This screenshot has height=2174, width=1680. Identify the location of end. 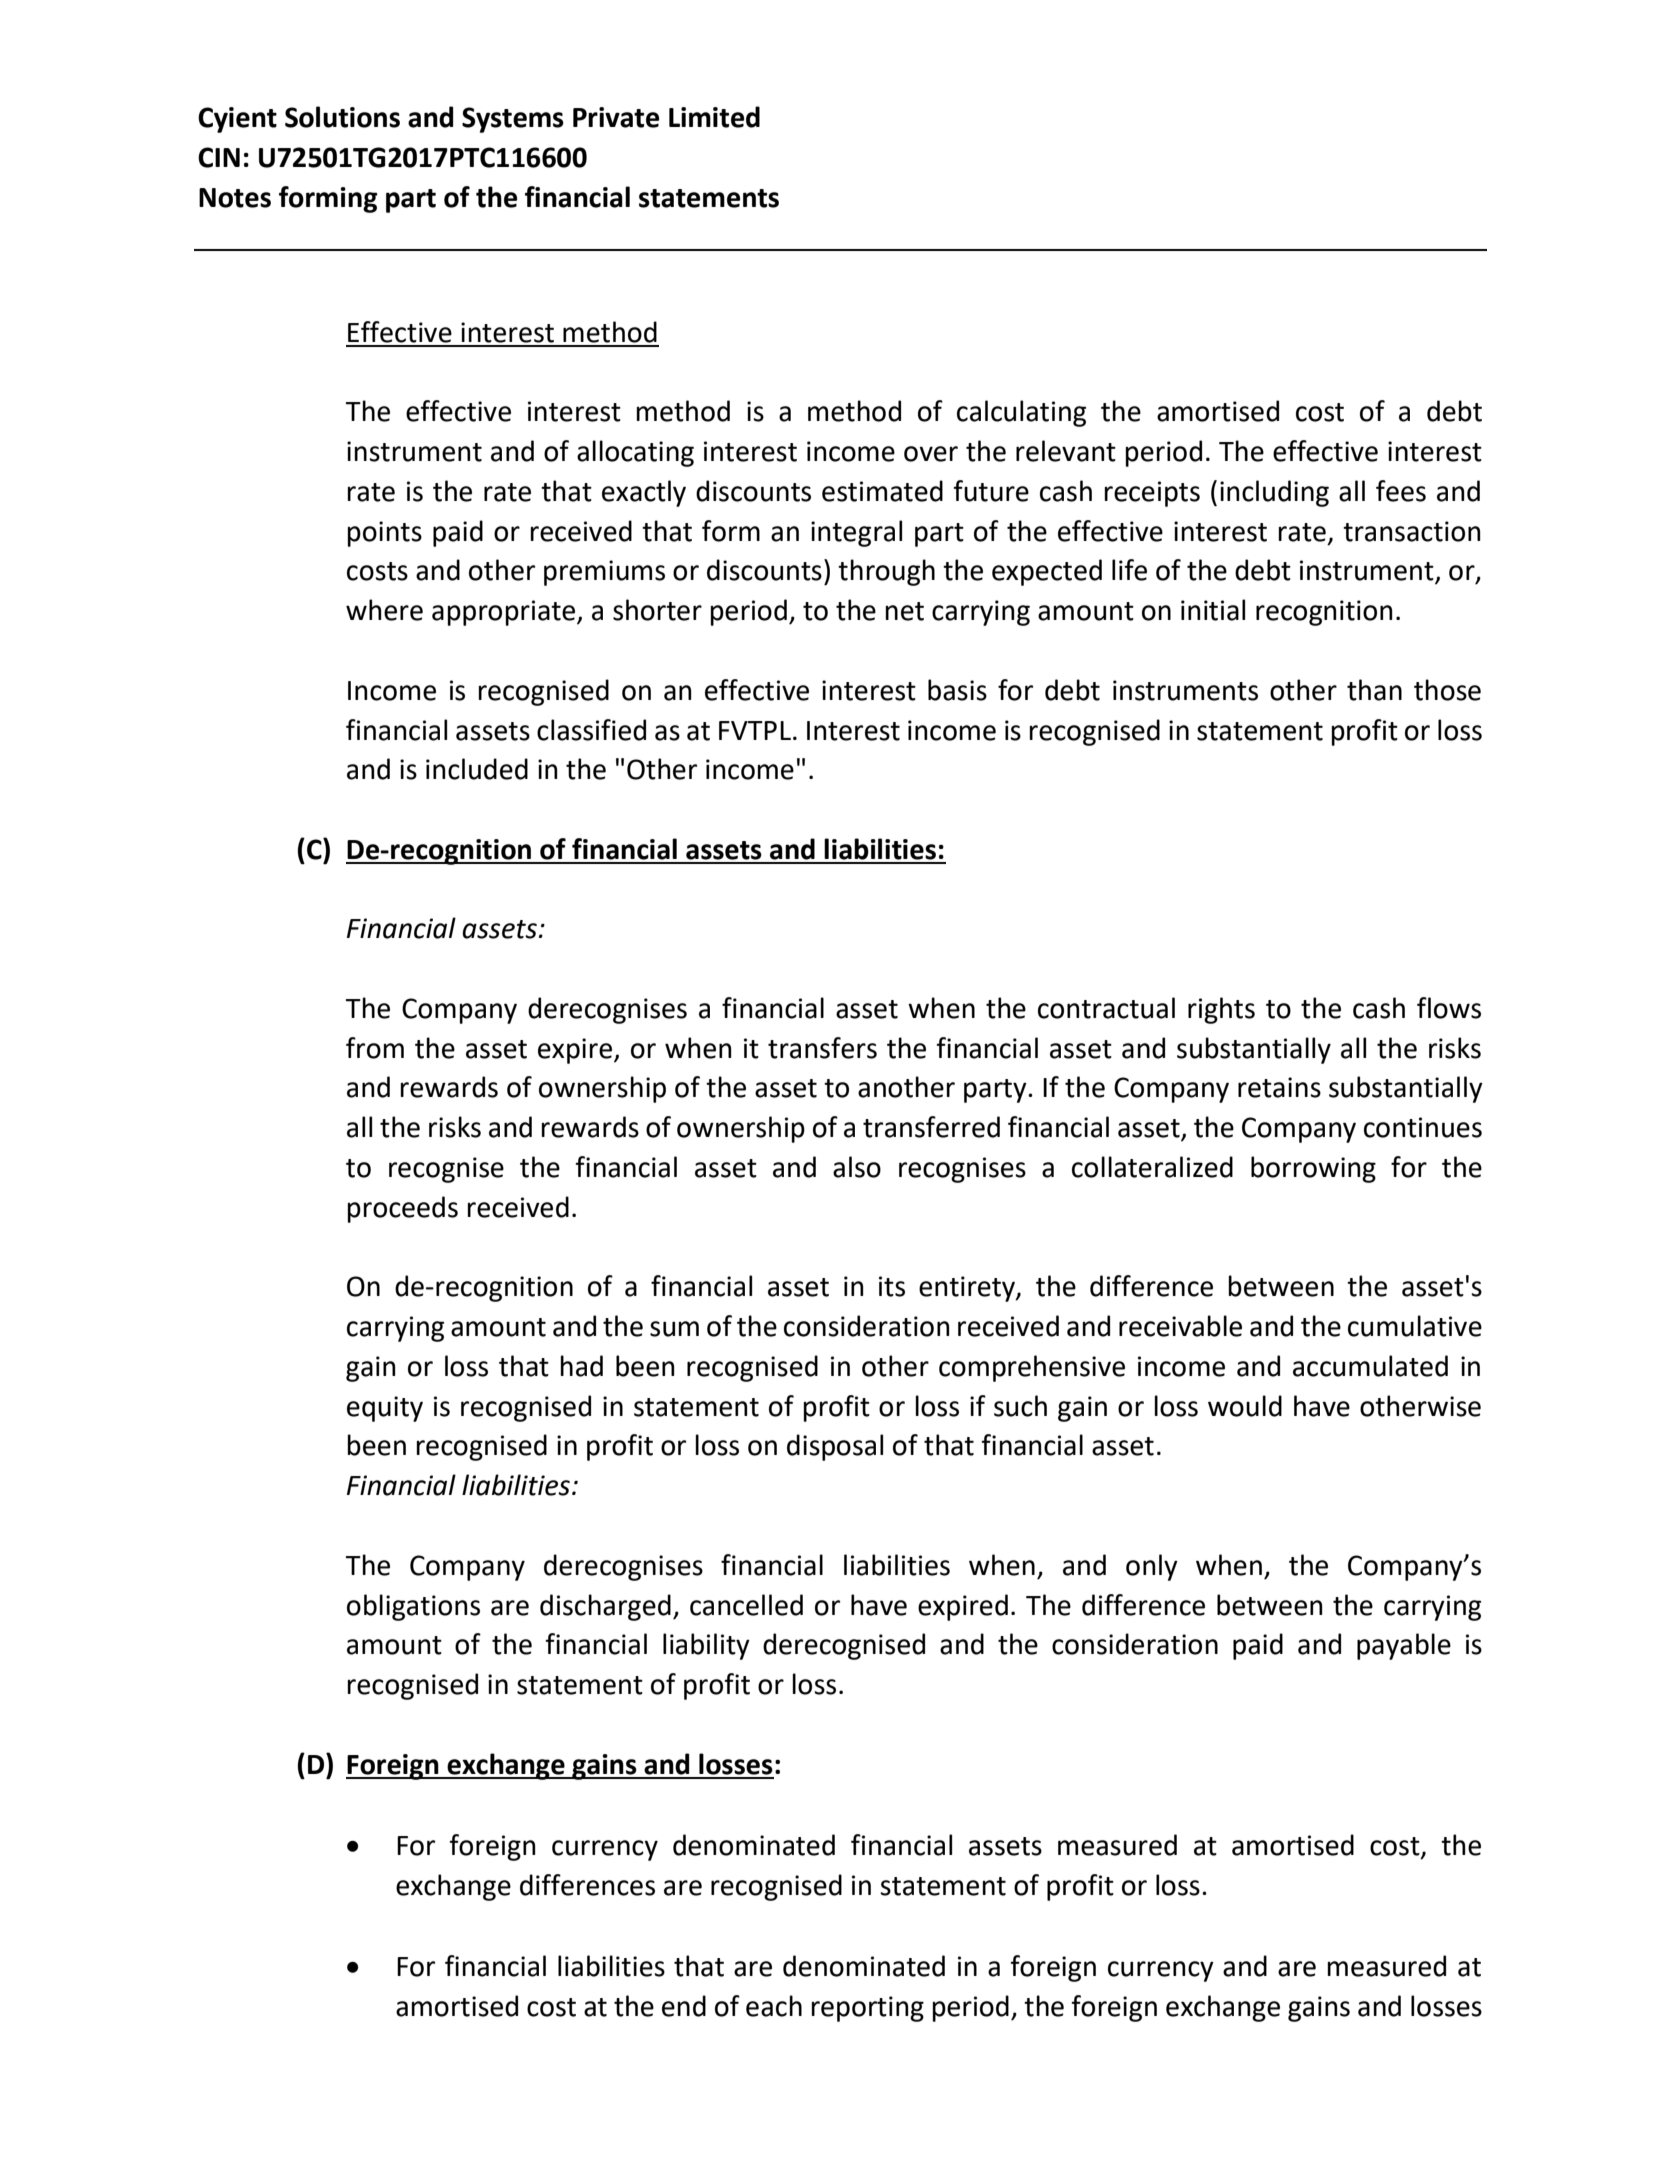
(684, 2006).
